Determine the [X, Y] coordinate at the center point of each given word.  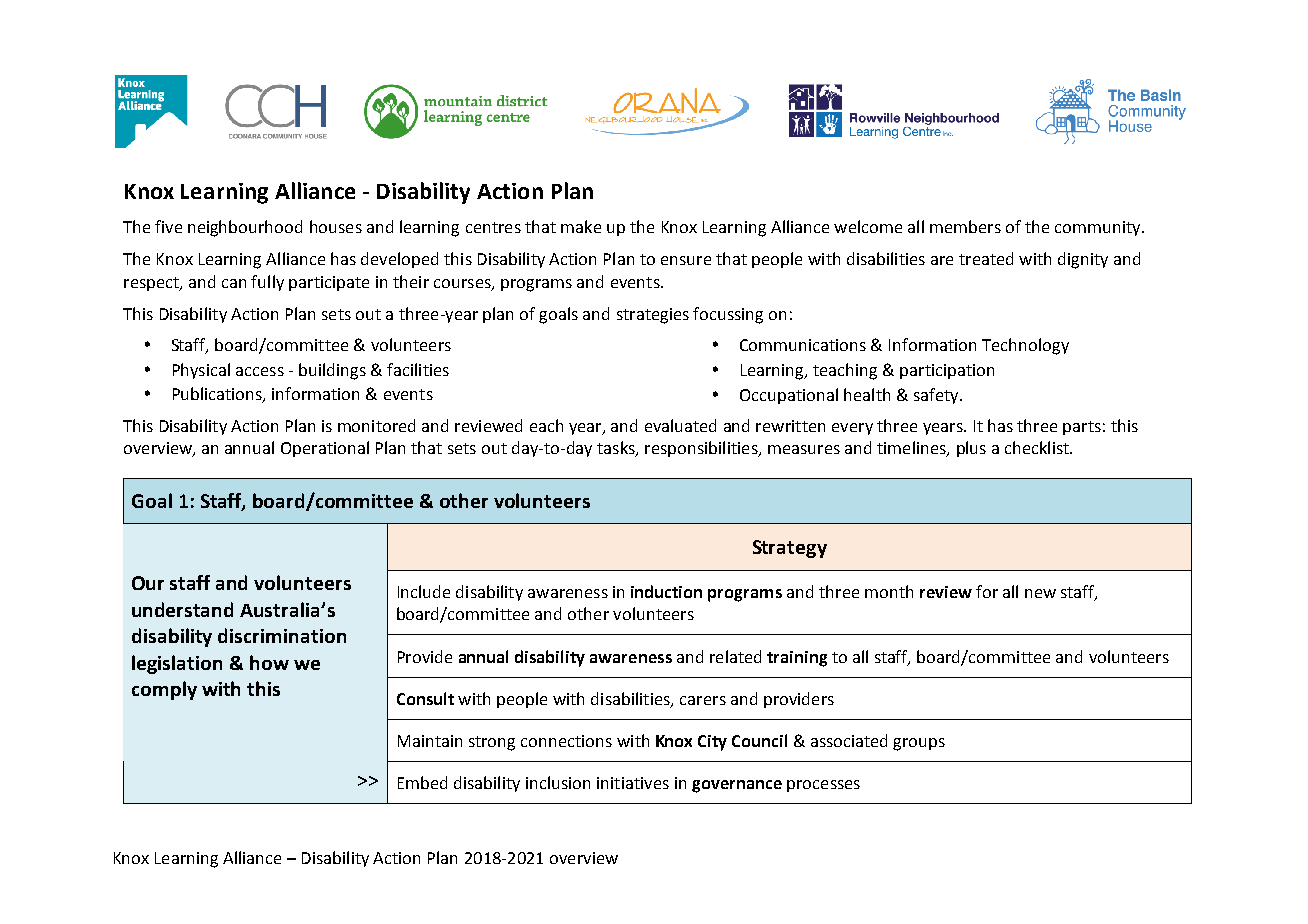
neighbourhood [245, 228]
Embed [422, 782]
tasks [617, 449]
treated [986, 258]
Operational [325, 449]
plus [971, 449]
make [581, 226]
